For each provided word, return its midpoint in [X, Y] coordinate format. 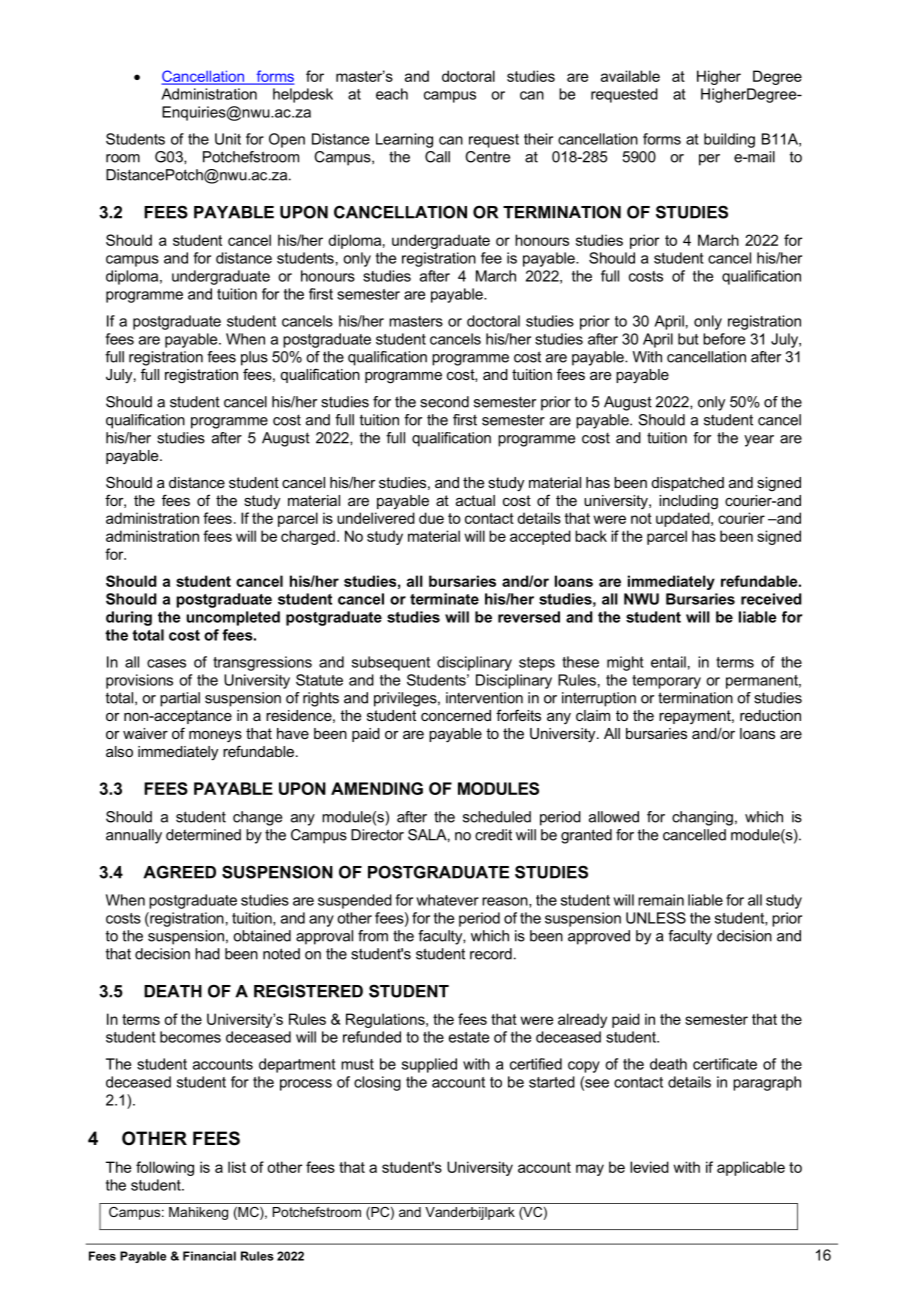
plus [254, 358]
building [729, 140]
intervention [484, 698]
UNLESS [656, 918]
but [688, 339]
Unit [228, 139]
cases [166, 663]
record [491, 954]
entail [668, 662]
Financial [209, 1256]
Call [437, 157]
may [590, 1170]
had [207, 954]
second [444, 402]
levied [649, 1167]
